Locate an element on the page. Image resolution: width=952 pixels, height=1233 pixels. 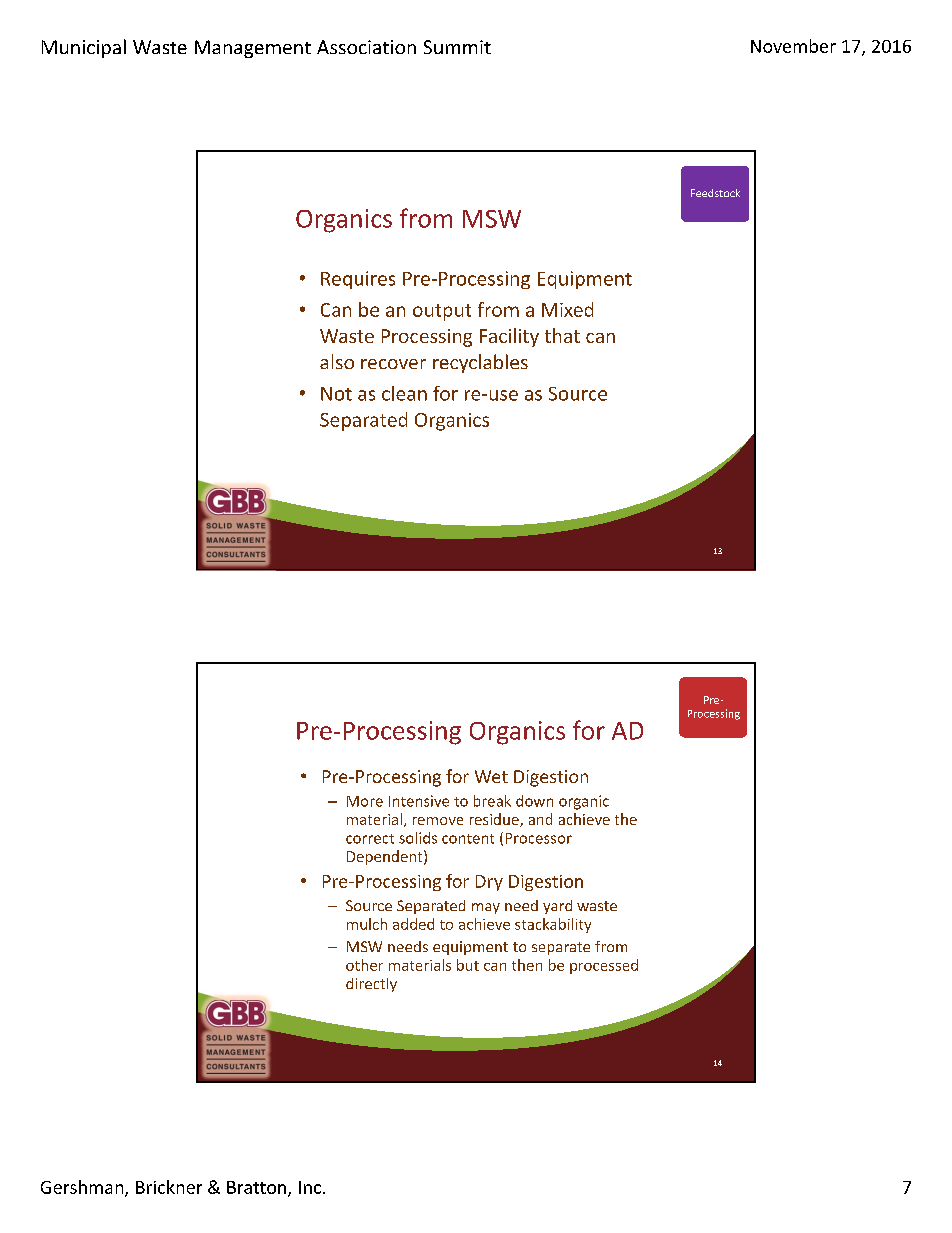
down is located at coordinates (534, 801).
